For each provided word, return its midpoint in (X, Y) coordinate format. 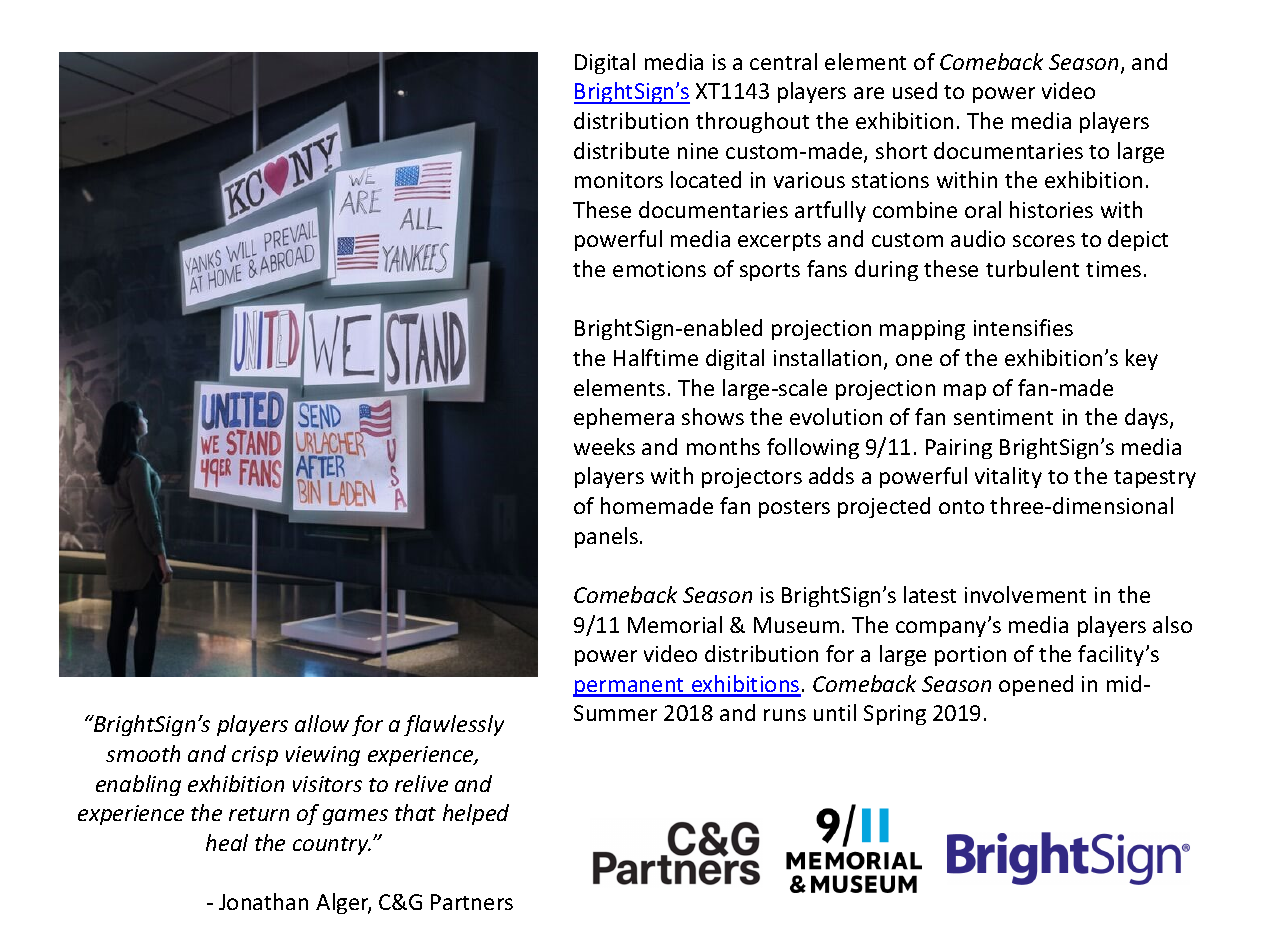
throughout (752, 122)
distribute (621, 150)
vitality (1008, 477)
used (915, 90)
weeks (604, 446)
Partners (472, 902)
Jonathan (263, 901)
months (723, 446)
